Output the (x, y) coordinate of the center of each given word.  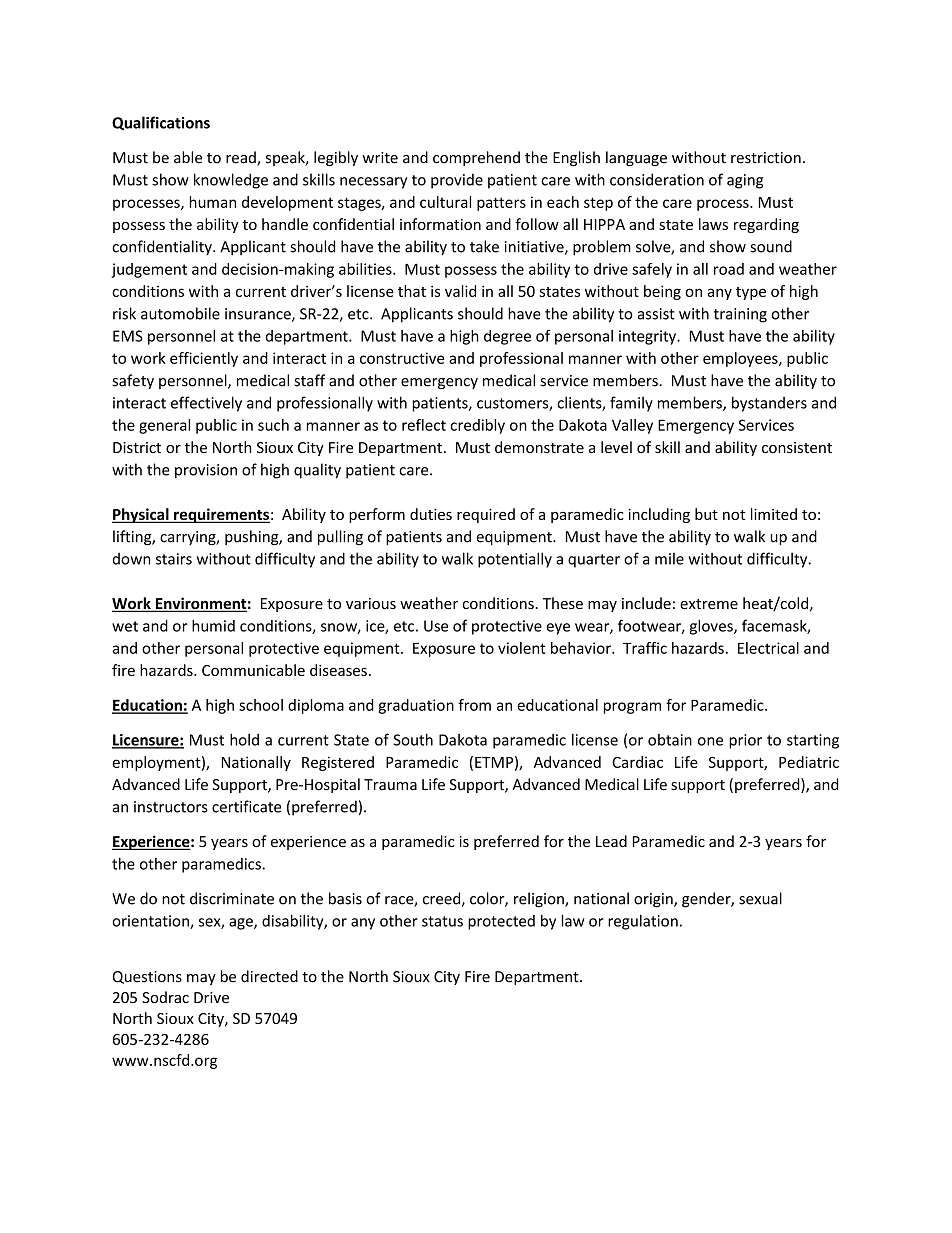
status (442, 921)
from (474, 705)
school (261, 705)
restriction (766, 158)
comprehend (476, 158)
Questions (147, 977)
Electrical (768, 648)
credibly (477, 426)
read (242, 158)
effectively (206, 404)
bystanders (769, 404)
